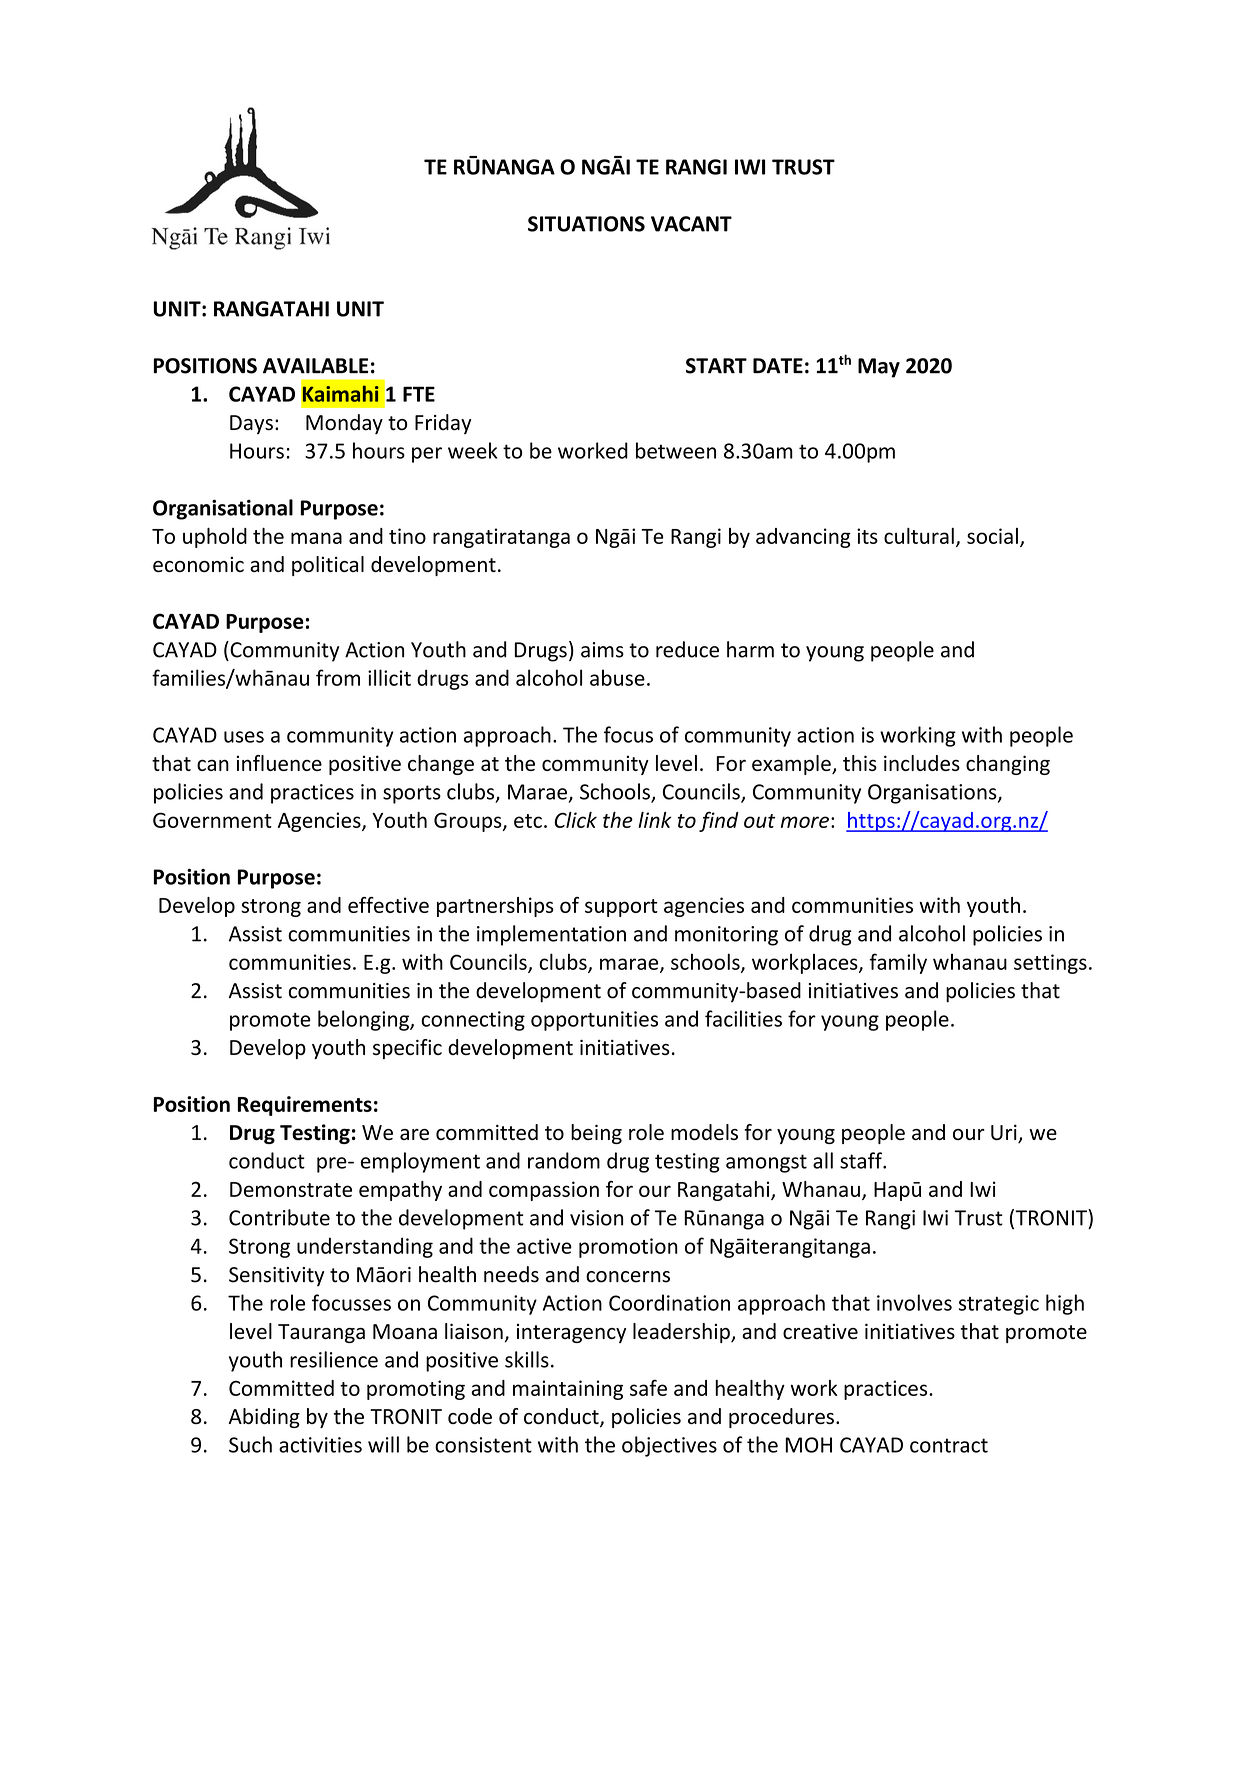 Image resolution: width=1259 pixels, height=1781 pixels. Describe the element at coordinates (315, 366) in the screenshot. I see `AVAILABLE` at that location.
